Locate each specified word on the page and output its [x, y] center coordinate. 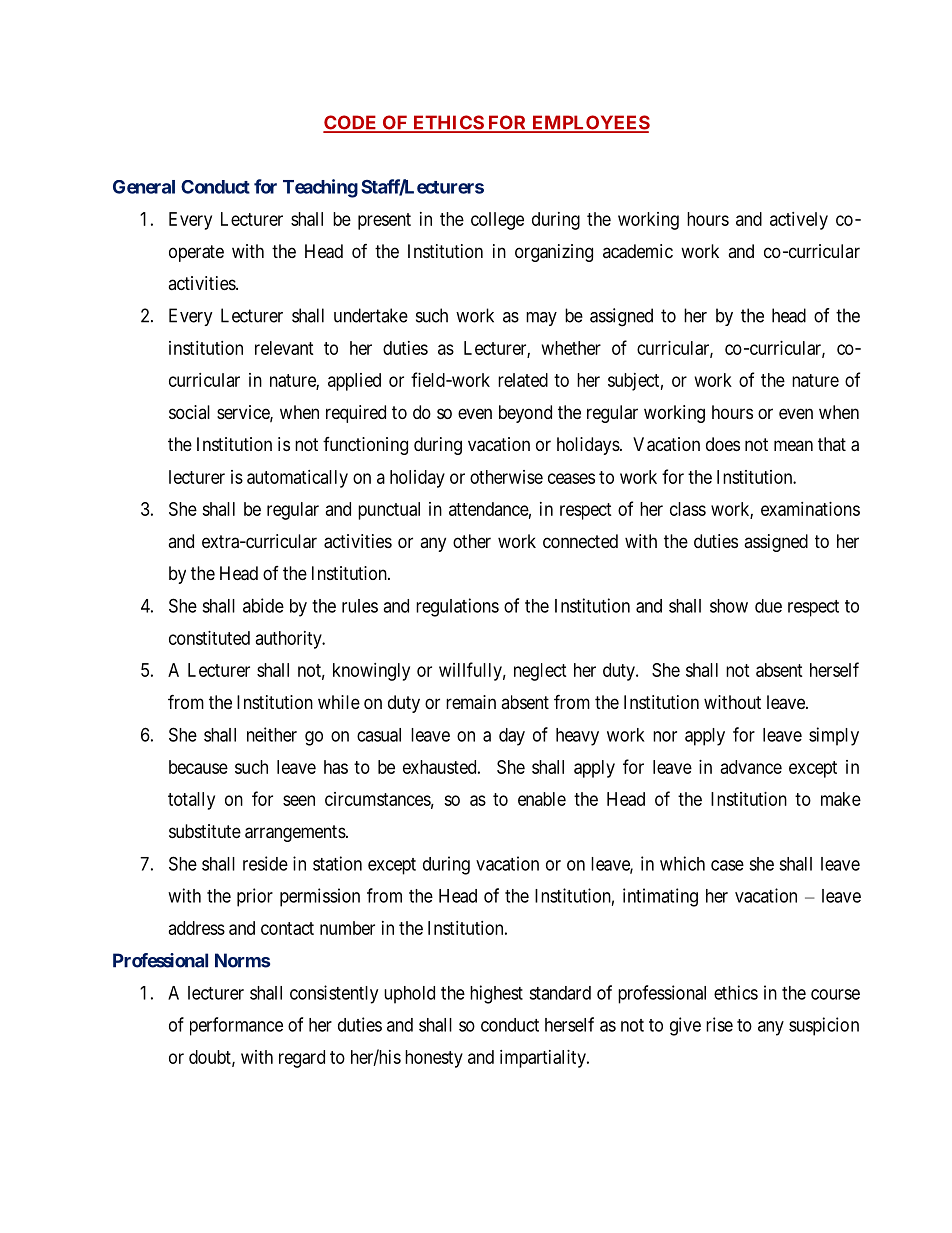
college [497, 221]
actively [799, 221]
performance [236, 1026]
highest [496, 994]
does [723, 444]
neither [272, 734]
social [189, 412]
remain [471, 702]
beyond [525, 414]
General [144, 187]
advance [751, 767]
